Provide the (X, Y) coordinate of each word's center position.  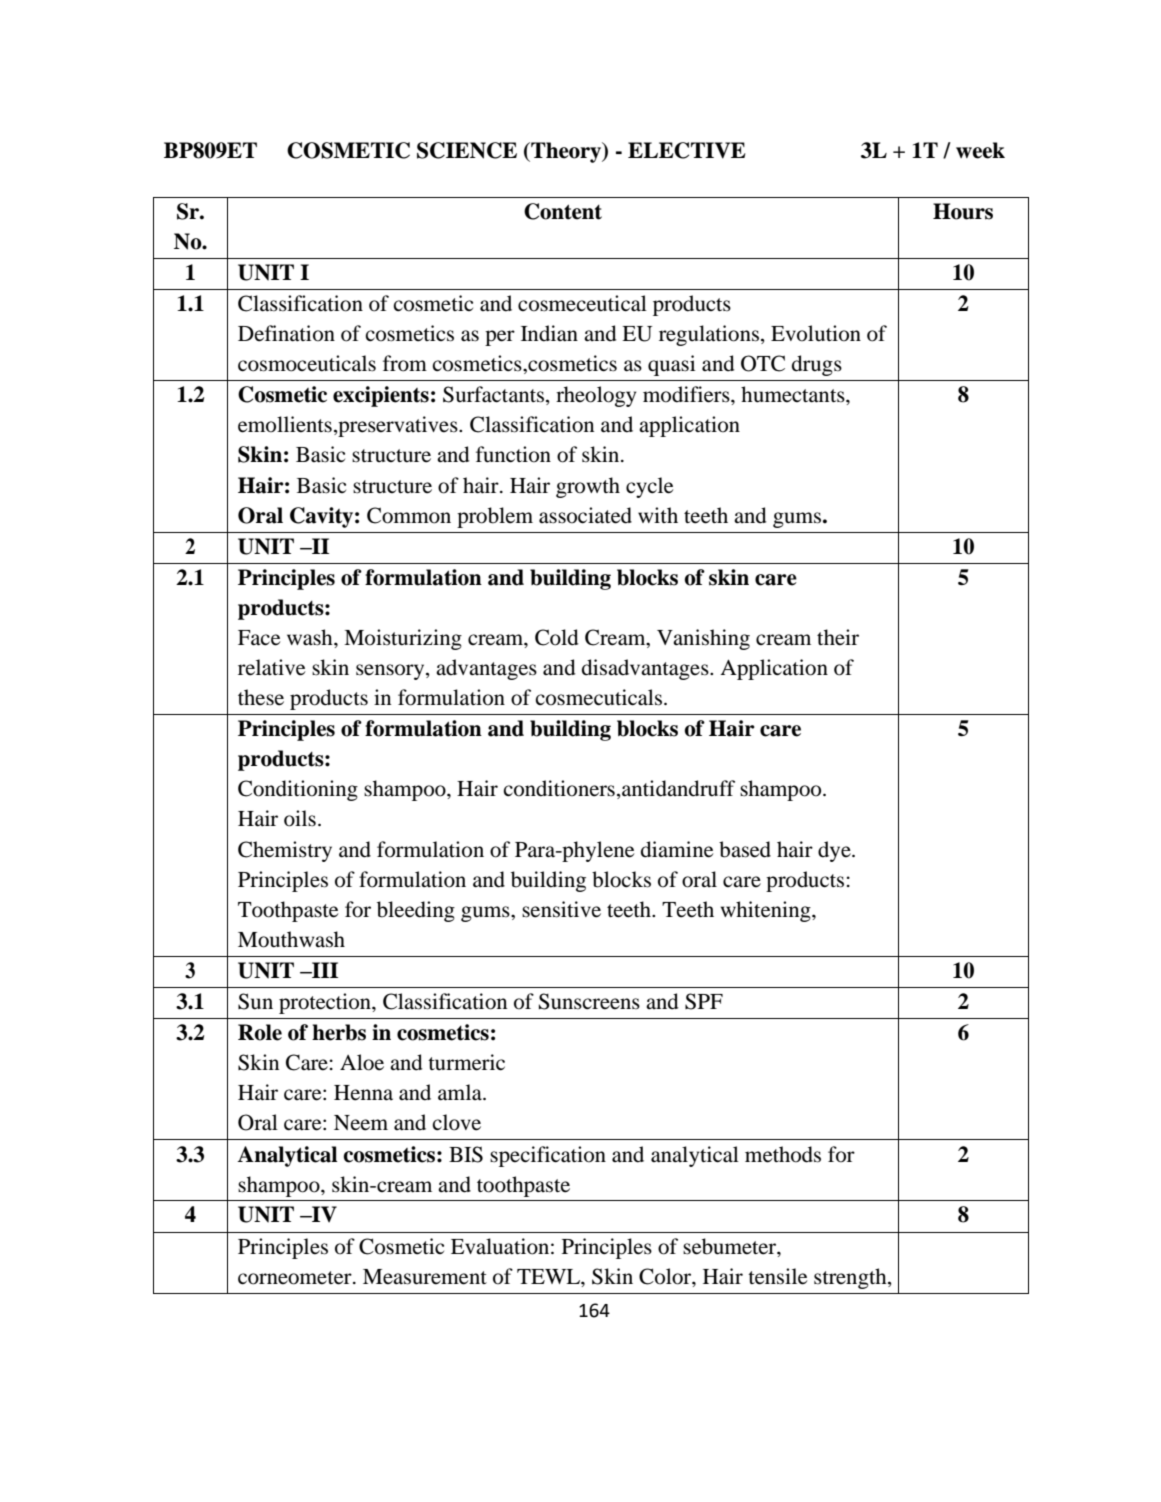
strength (851, 1278)
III (324, 970)
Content (563, 211)
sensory (391, 672)
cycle (649, 487)
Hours (963, 211)
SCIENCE (467, 150)
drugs (817, 365)
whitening (767, 911)
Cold (556, 637)
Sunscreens (589, 1001)
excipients (381, 396)
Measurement (425, 1277)
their (838, 637)
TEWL (549, 1276)
